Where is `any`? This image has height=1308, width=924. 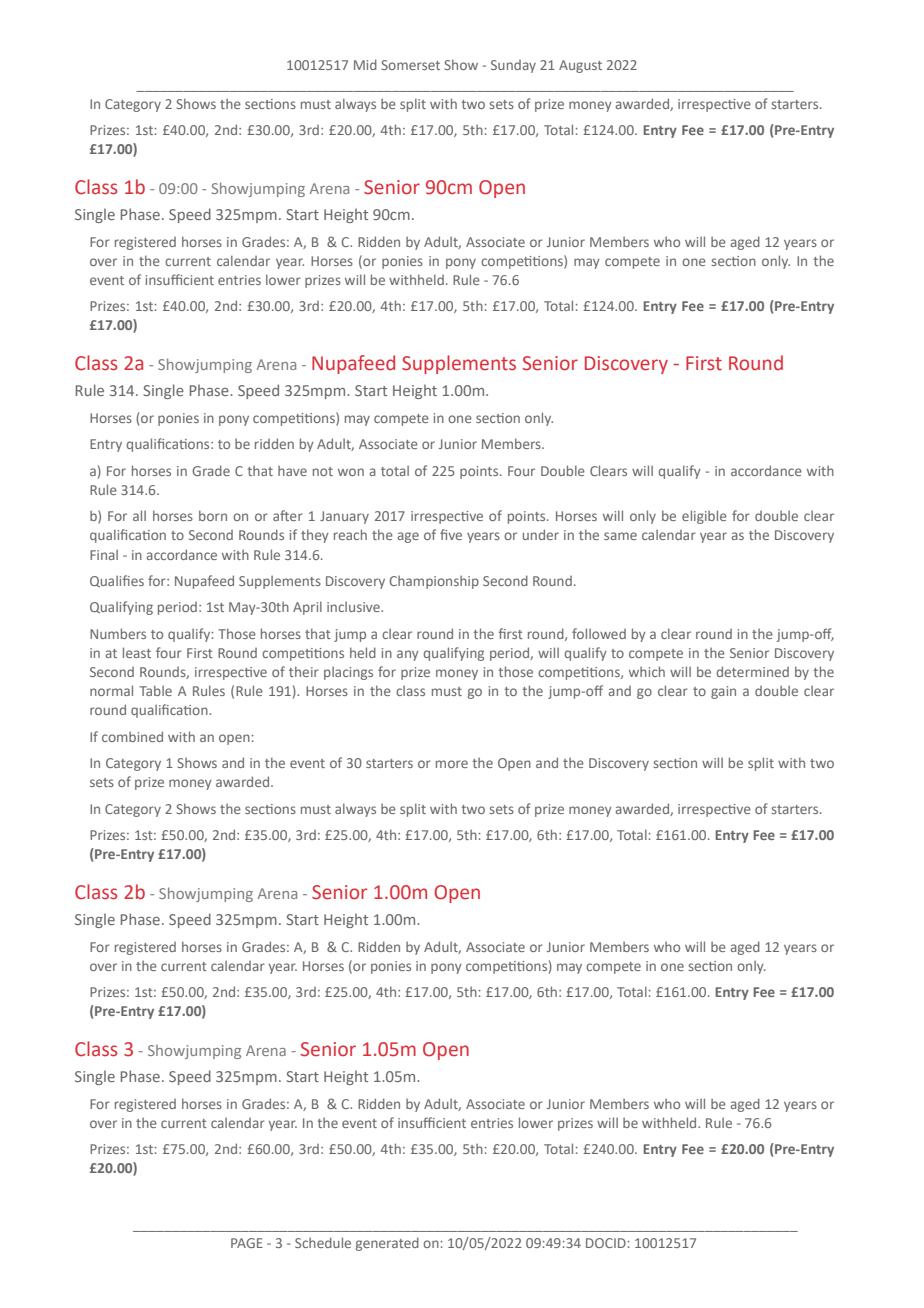
any is located at coordinates (408, 655).
